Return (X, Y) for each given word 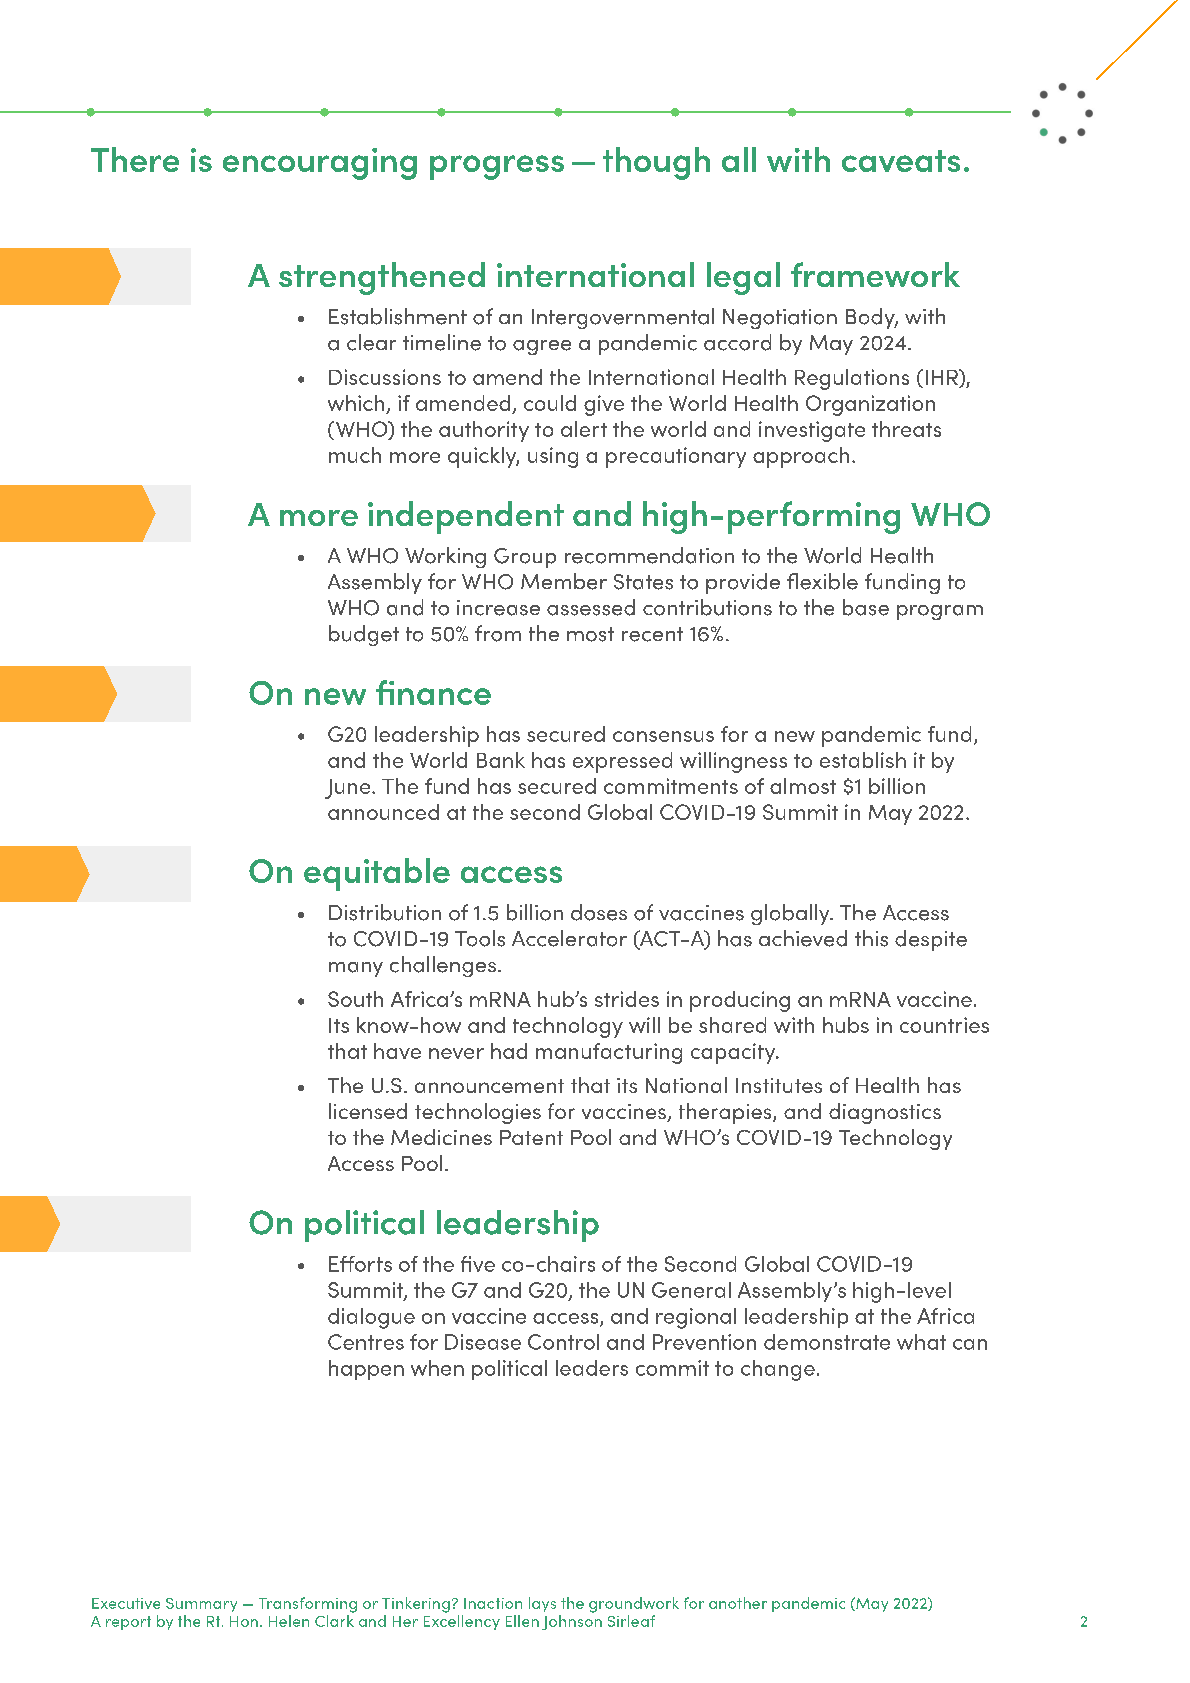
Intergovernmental (623, 318)
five (478, 1264)
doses (599, 912)
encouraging (320, 164)
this (871, 938)
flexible (822, 581)
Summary (201, 1605)
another (738, 1603)
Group (525, 558)
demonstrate (827, 1342)
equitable (377, 874)
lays (542, 1604)
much (355, 455)
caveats (901, 161)
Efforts (360, 1264)
